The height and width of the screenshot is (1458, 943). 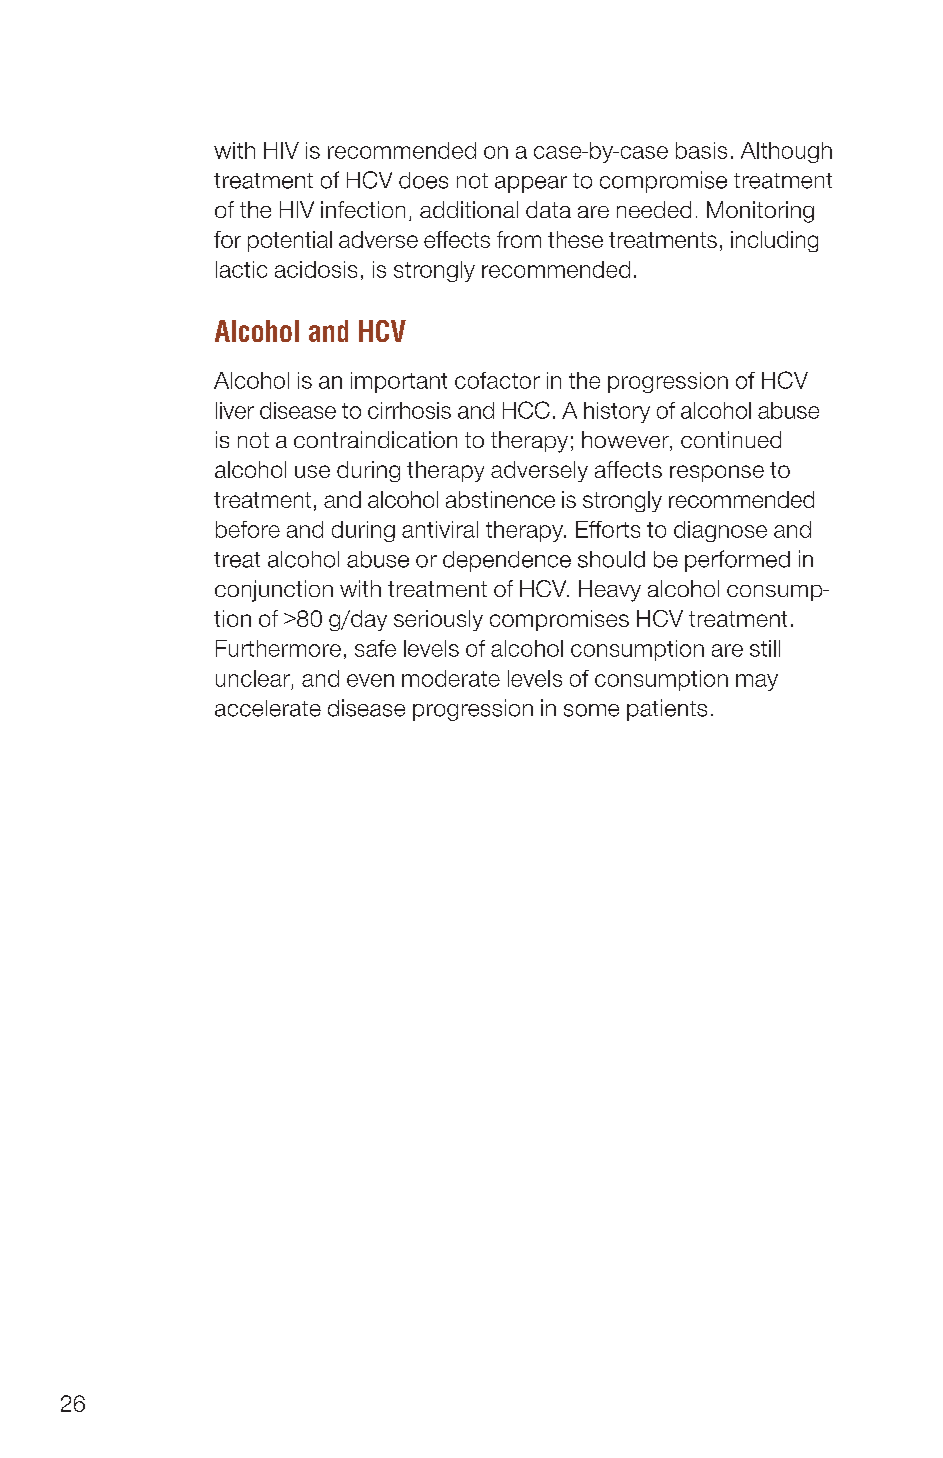 What do you see at coordinates (451, 678) in the screenshot?
I see `moderate` at bounding box center [451, 678].
